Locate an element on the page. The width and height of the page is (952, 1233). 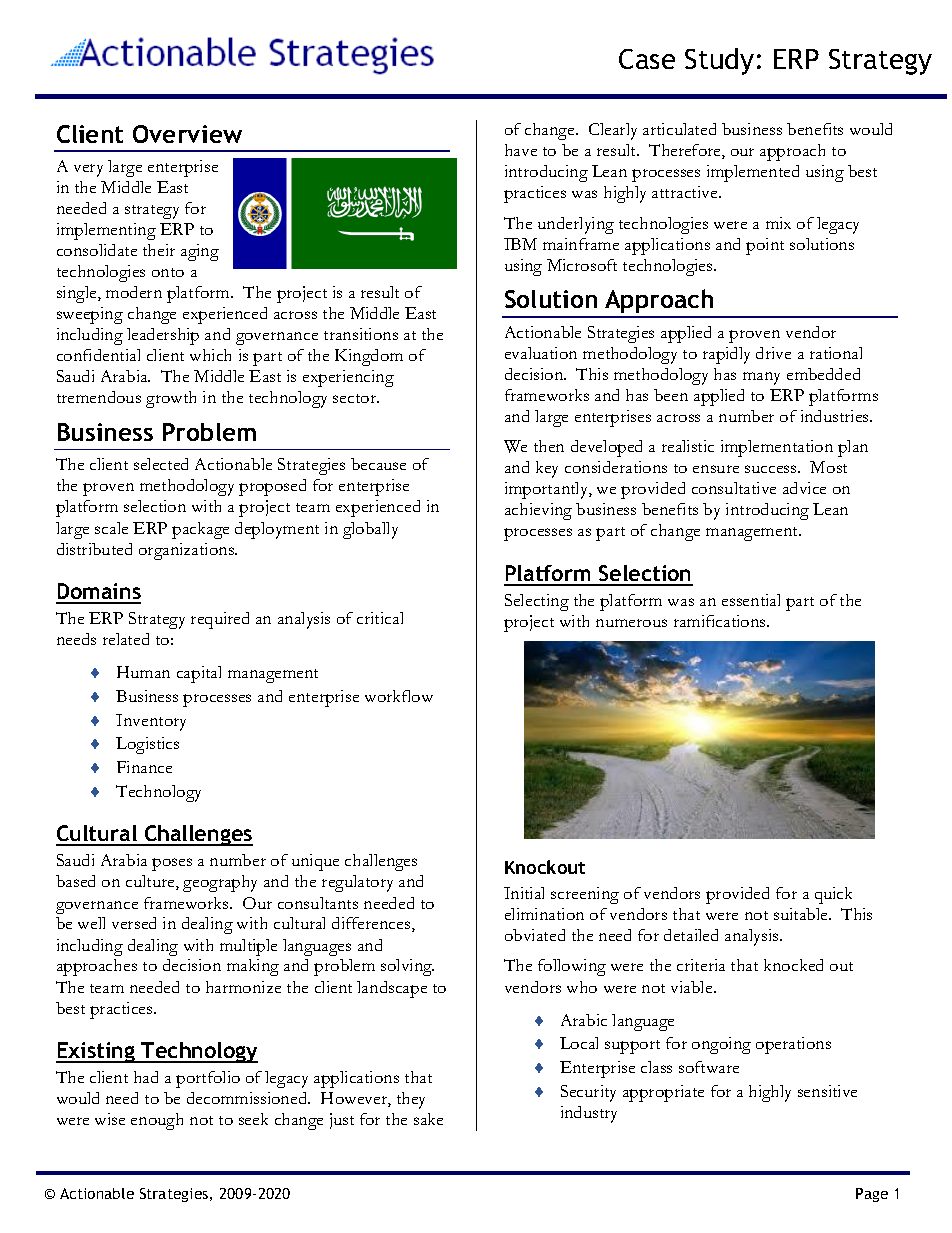
Overview is located at coordinates (187, 134).
